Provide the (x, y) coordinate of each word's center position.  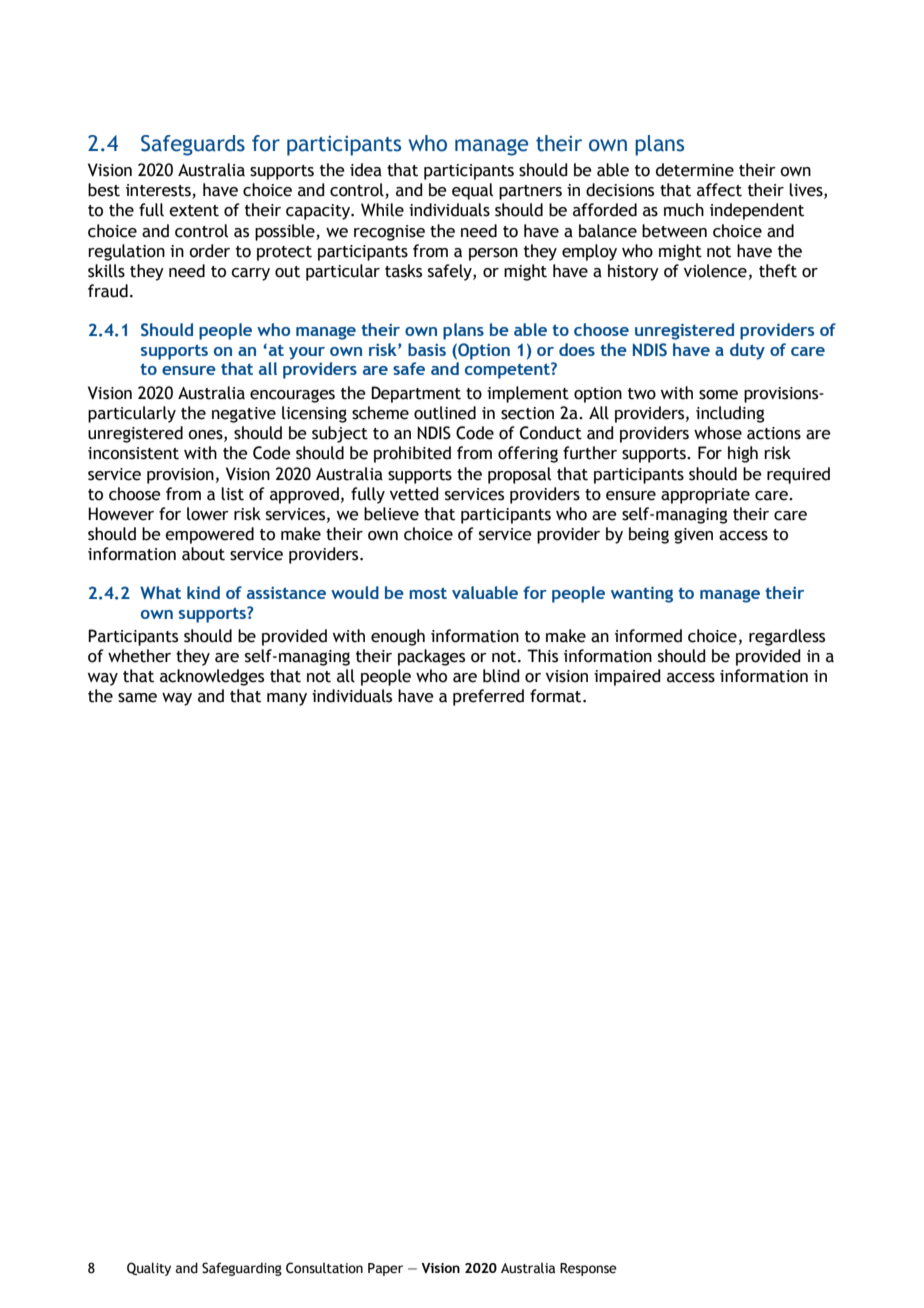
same (137, 698)
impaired (627, 677)
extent (194, 211)
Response (588, 1269)
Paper (385, 1269)
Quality (149, 1269)
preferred (488, 697)
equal (472, 191)
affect (719, 190)
